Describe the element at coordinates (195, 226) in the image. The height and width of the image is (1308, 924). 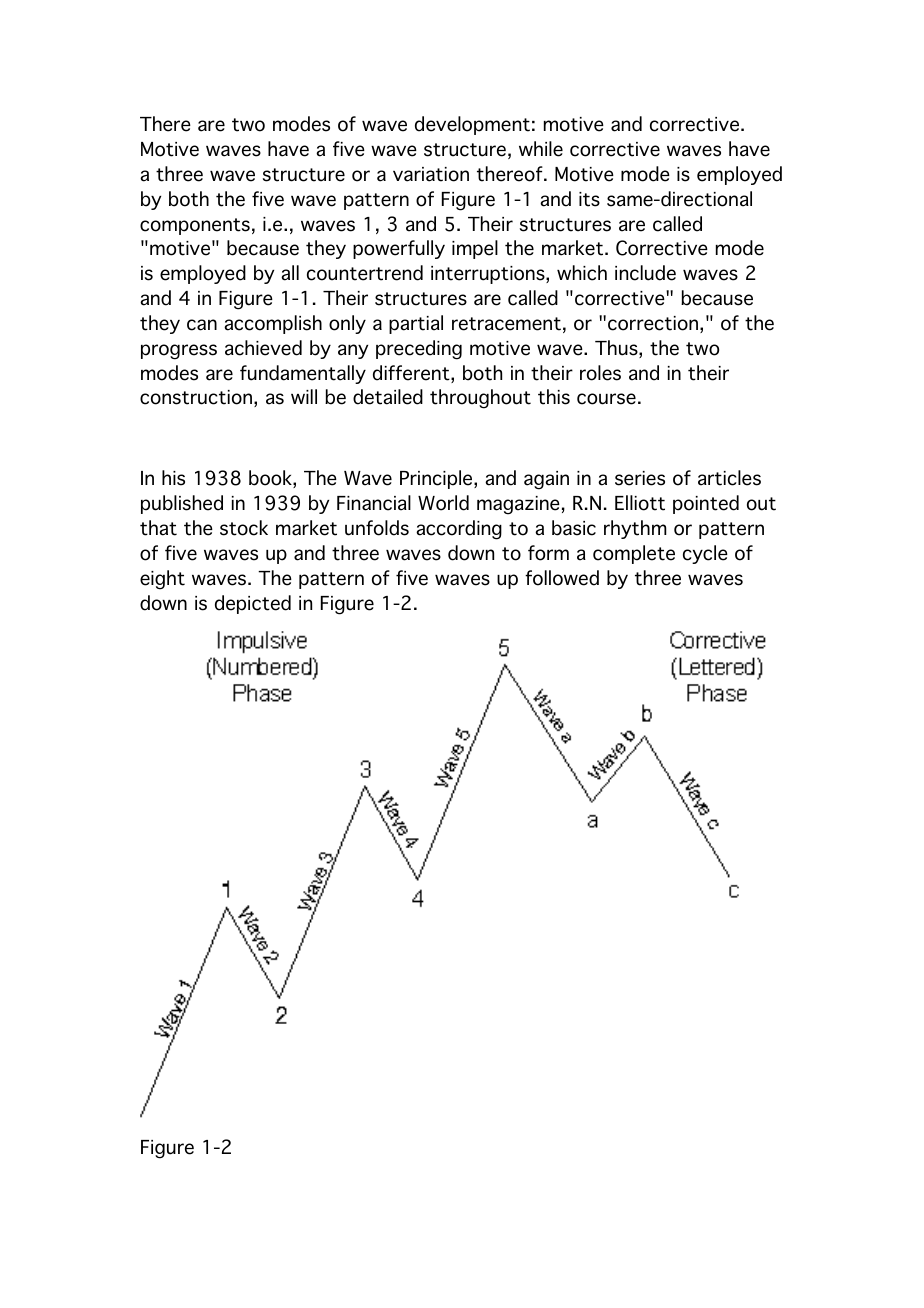
I see `components` at that location.
